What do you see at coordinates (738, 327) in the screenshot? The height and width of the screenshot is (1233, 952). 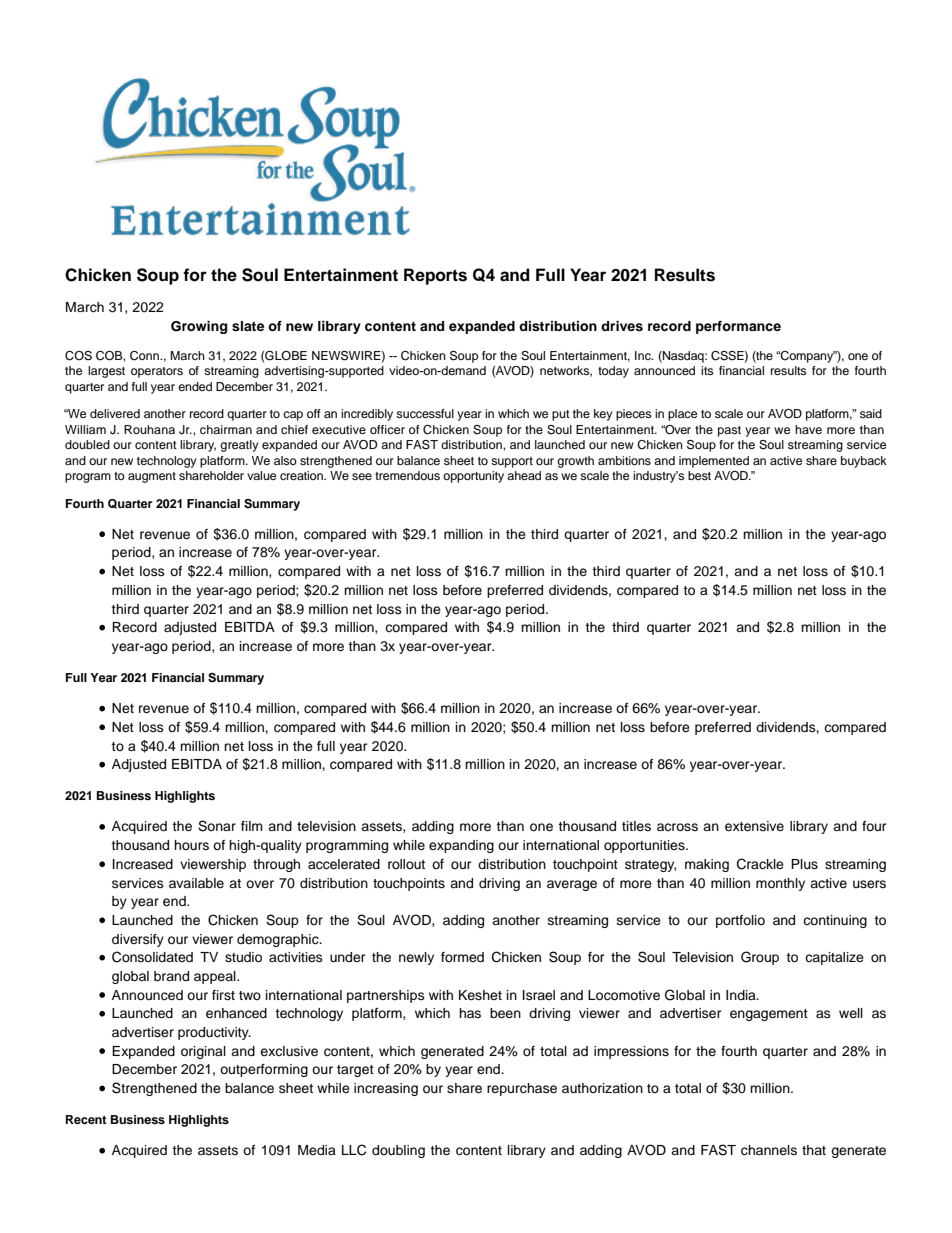 I see `performance` at bounding box center [738, 327].
